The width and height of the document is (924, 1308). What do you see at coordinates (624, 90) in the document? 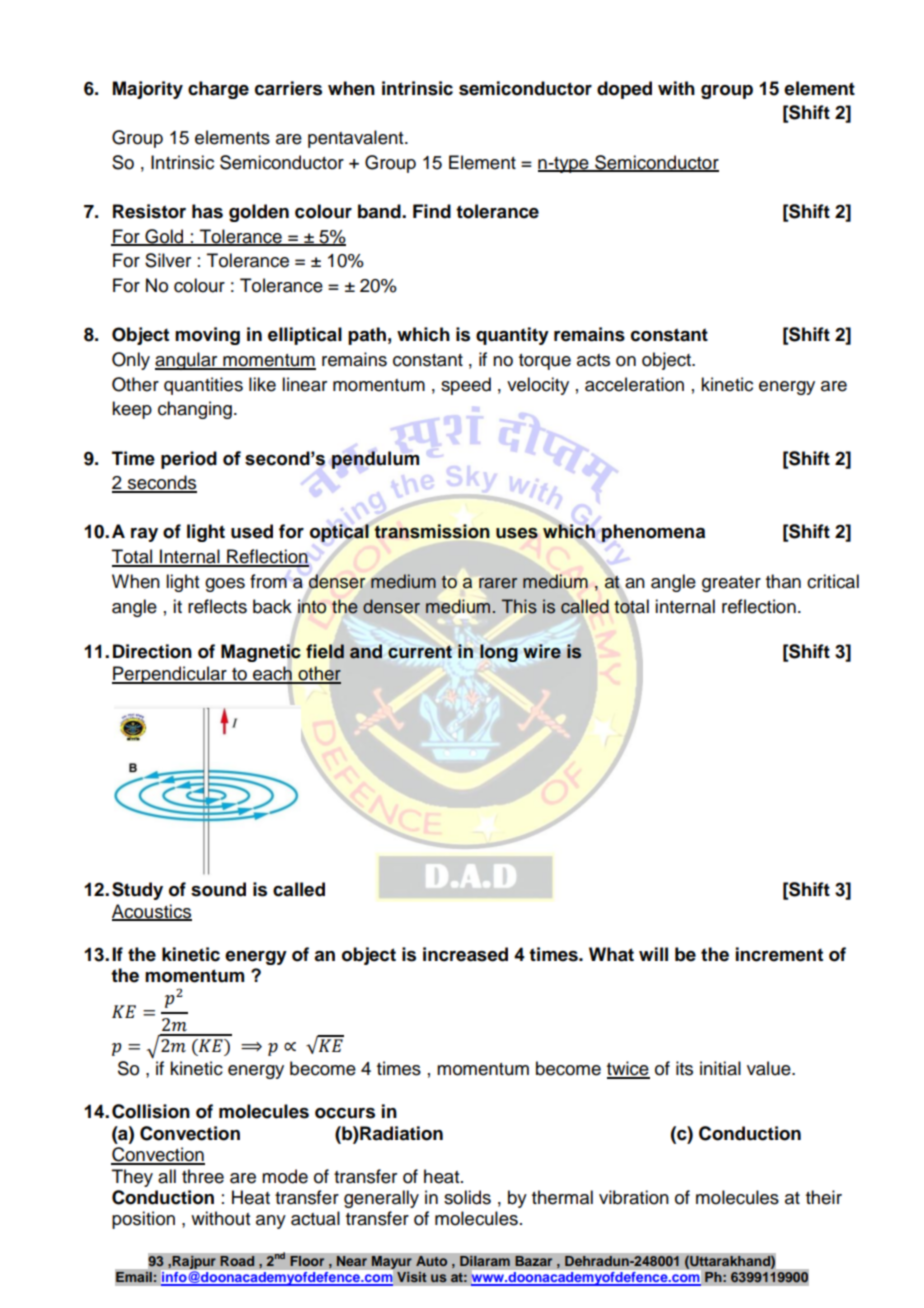
I see `doped` at bounding box center [624, 90].
